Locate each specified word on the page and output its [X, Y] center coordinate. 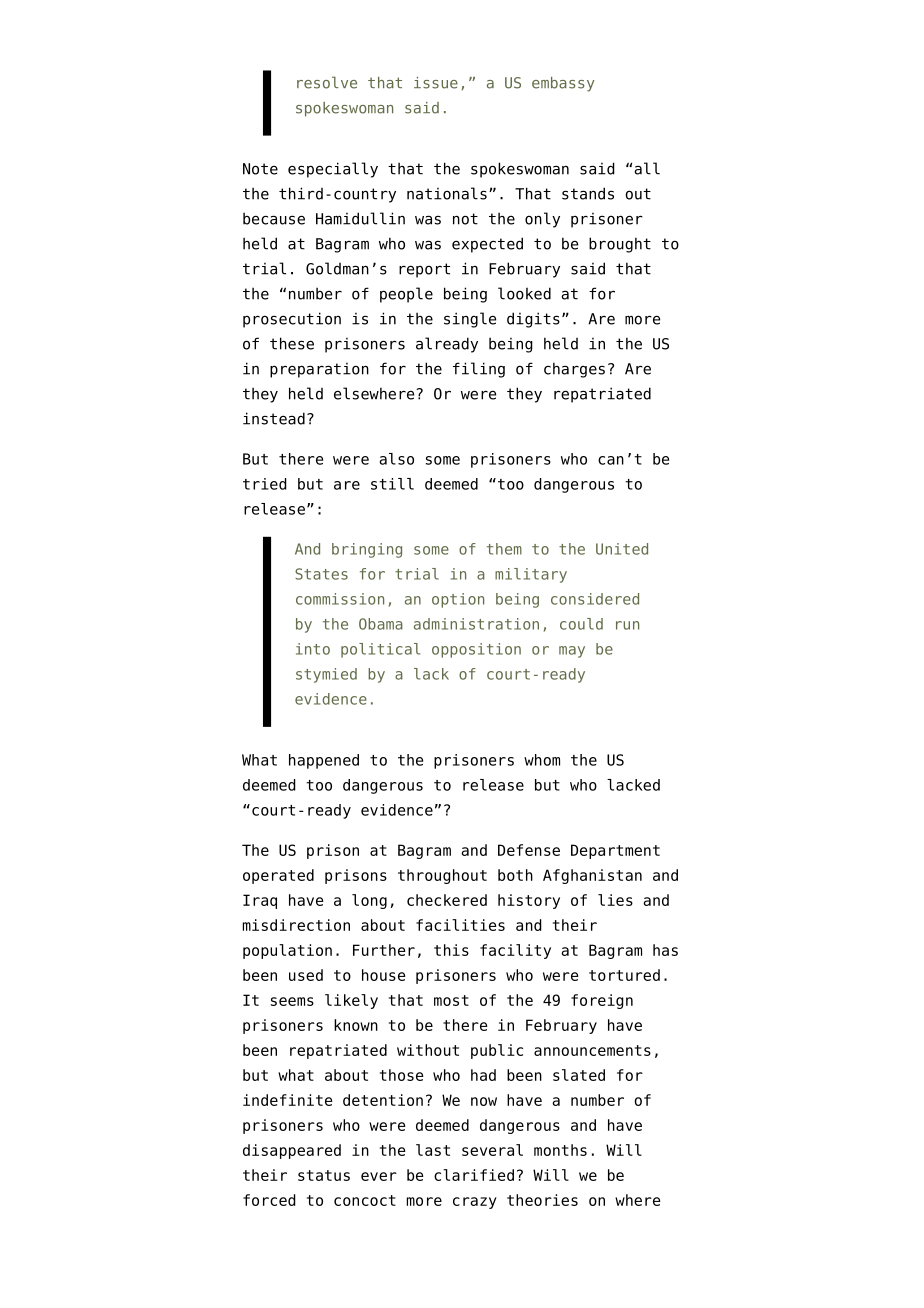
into [313, 649]
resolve [327, 82]
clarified [474, 1175]
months [560, 1150]
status [324, 1175]
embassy [563, 84]
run [627, 625]
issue [436, 83]
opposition [476, 650]
